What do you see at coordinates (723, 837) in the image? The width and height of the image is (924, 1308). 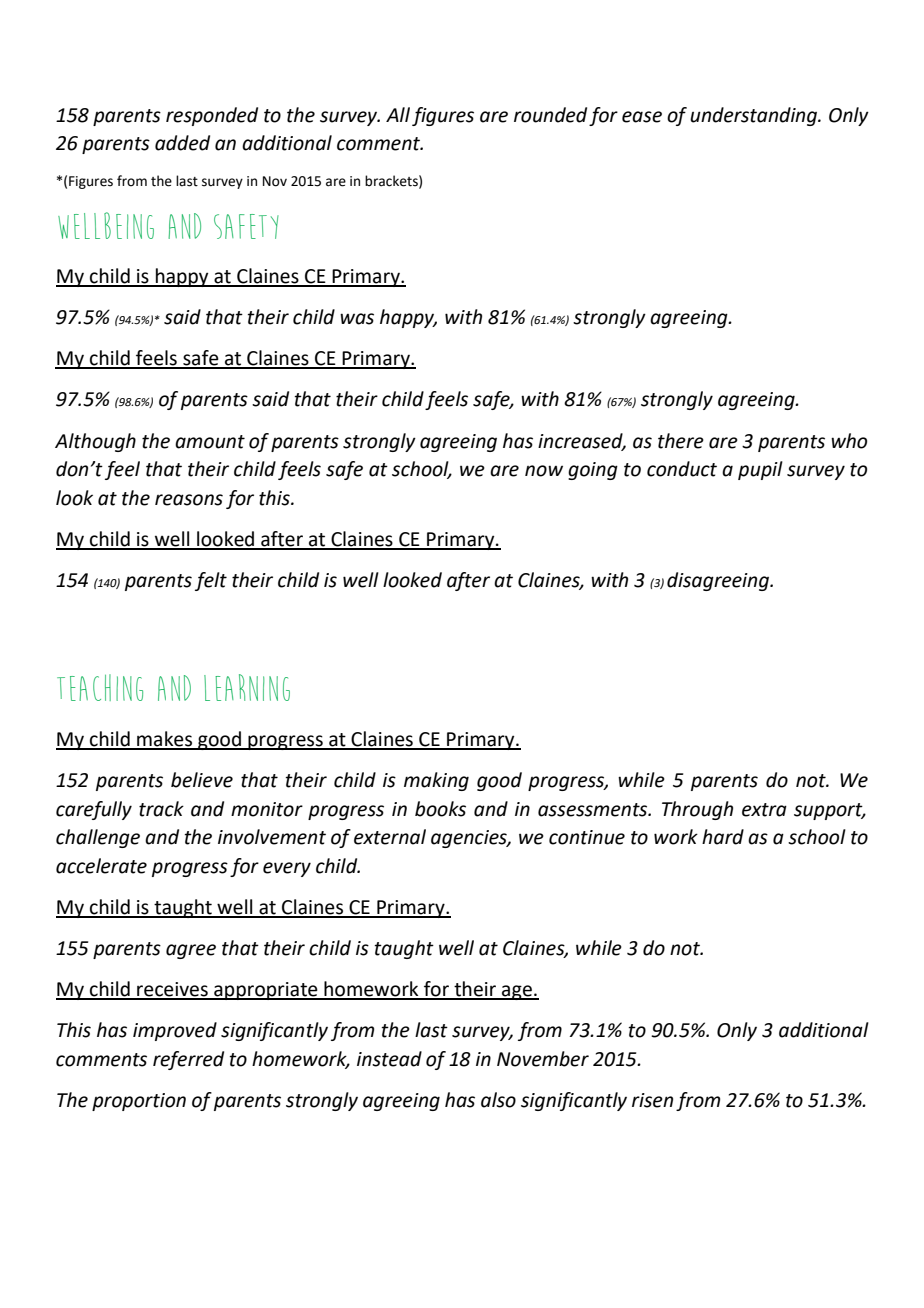 I see `hard` at bounding box center [723, 837].
